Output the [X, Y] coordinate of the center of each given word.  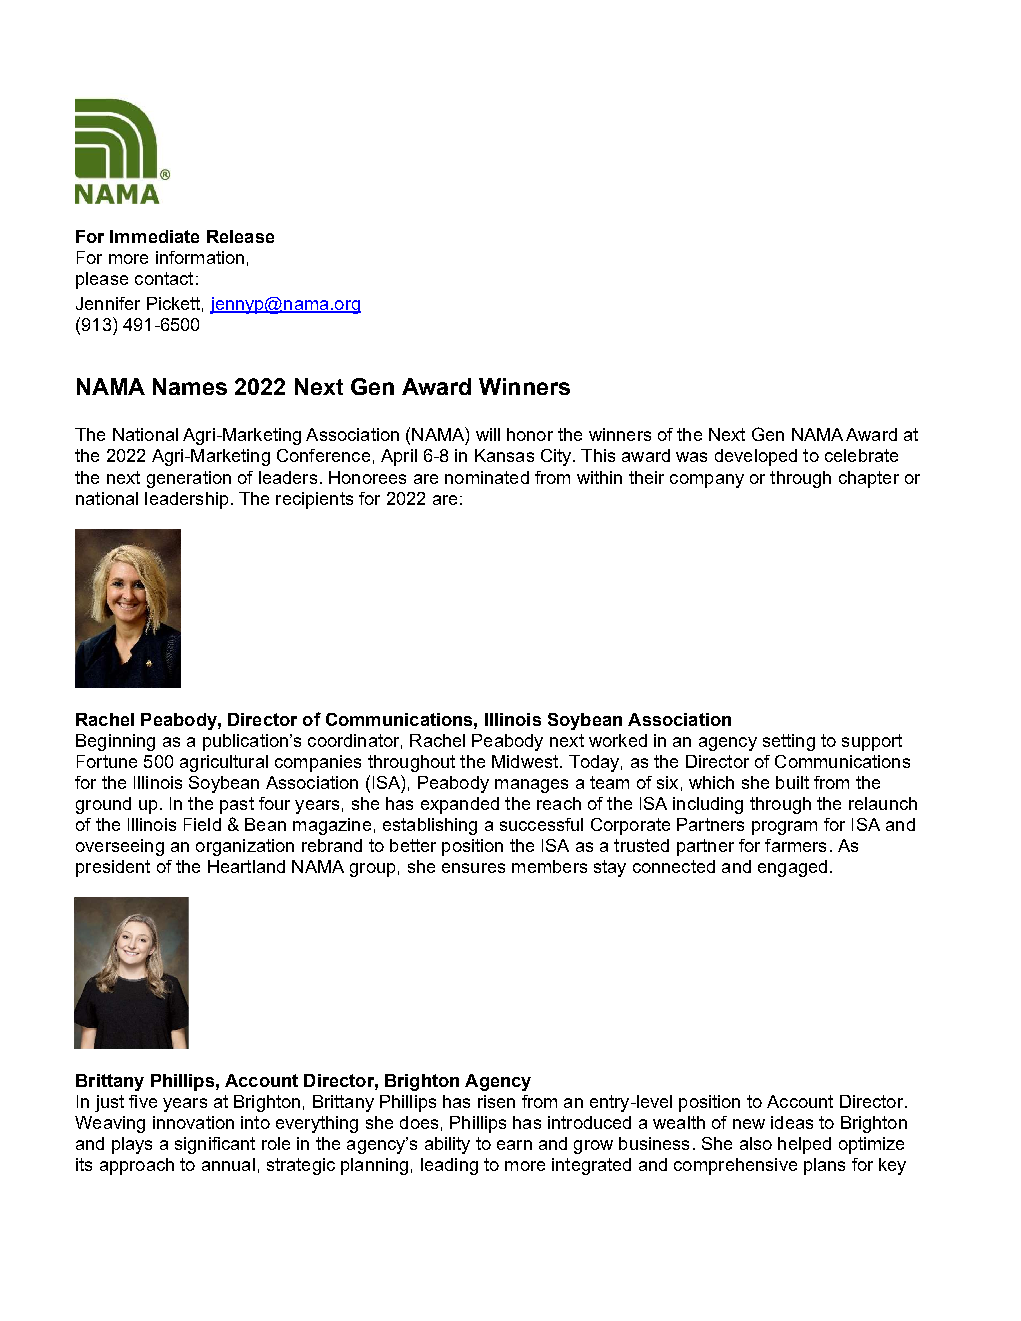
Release [240, 236]
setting [789, 742]
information [200, 257]
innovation [193, 1122]
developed [756, 457]
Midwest [526, 761]
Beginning [115, 742]
